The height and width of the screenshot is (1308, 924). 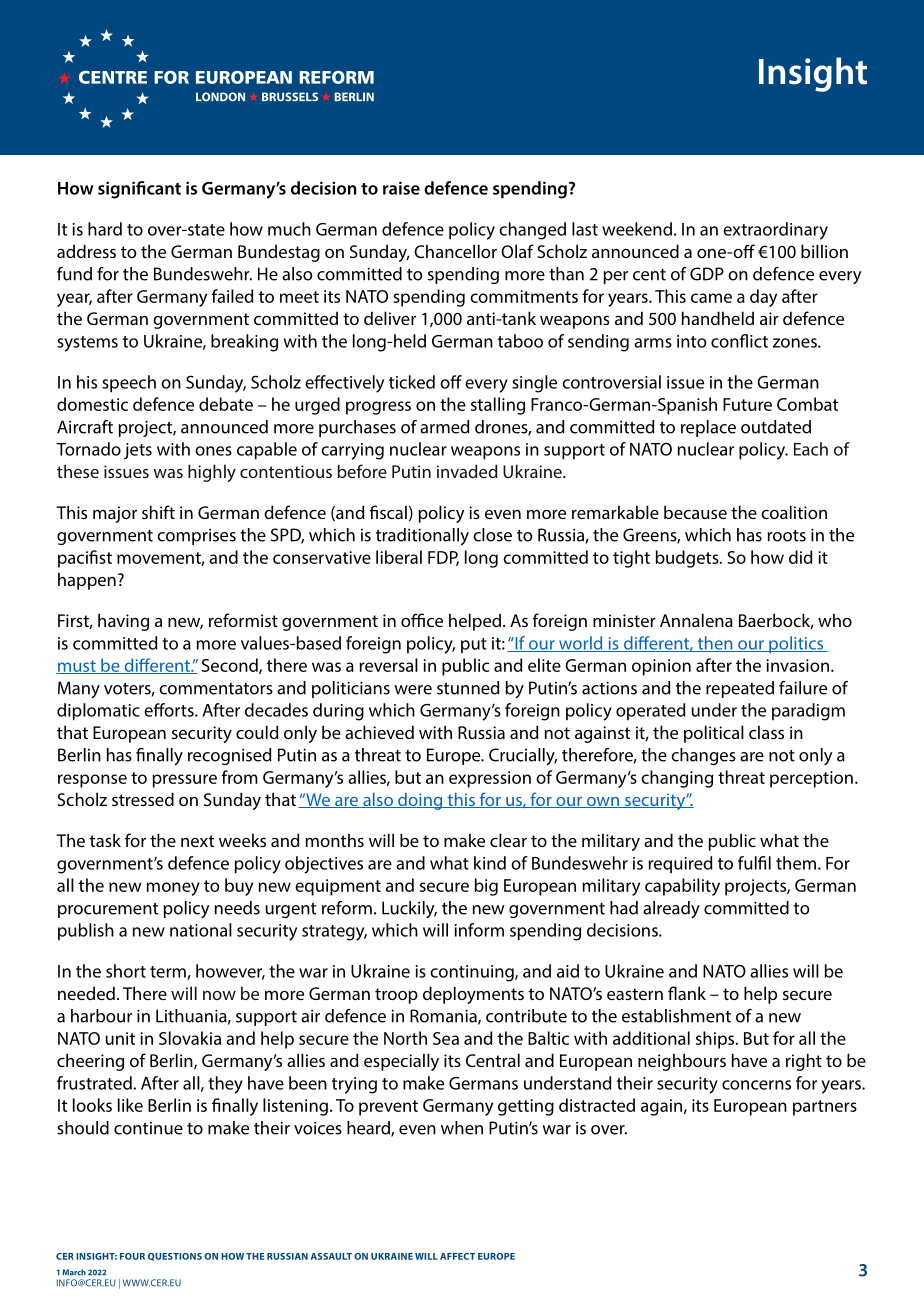 What do you see at coordinates (468, 688) in the screenshot?
I see `stunned` at bounding box center [468, 688].
